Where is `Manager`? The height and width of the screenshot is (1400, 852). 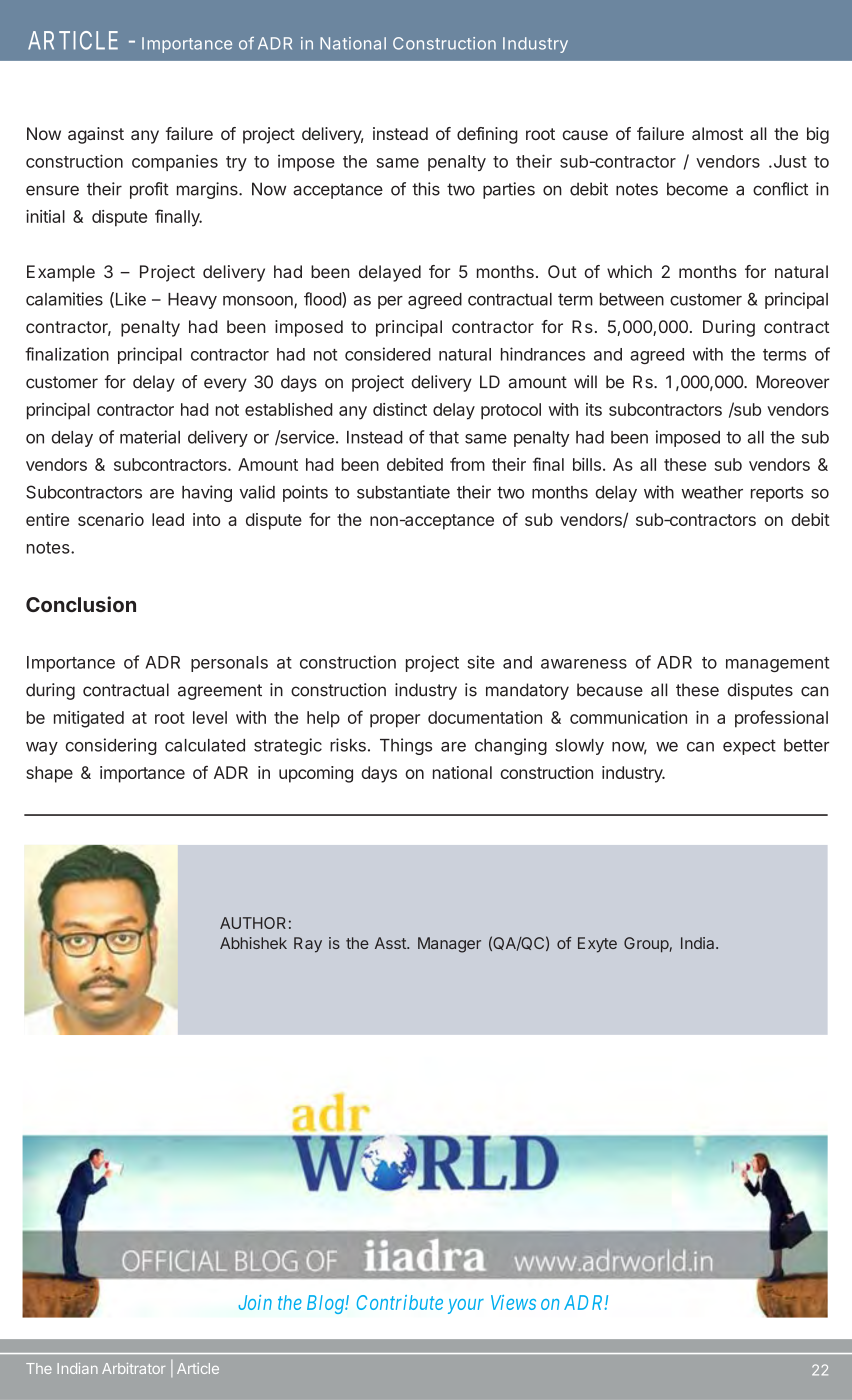
Manager is located at coordinates (449, 945).
